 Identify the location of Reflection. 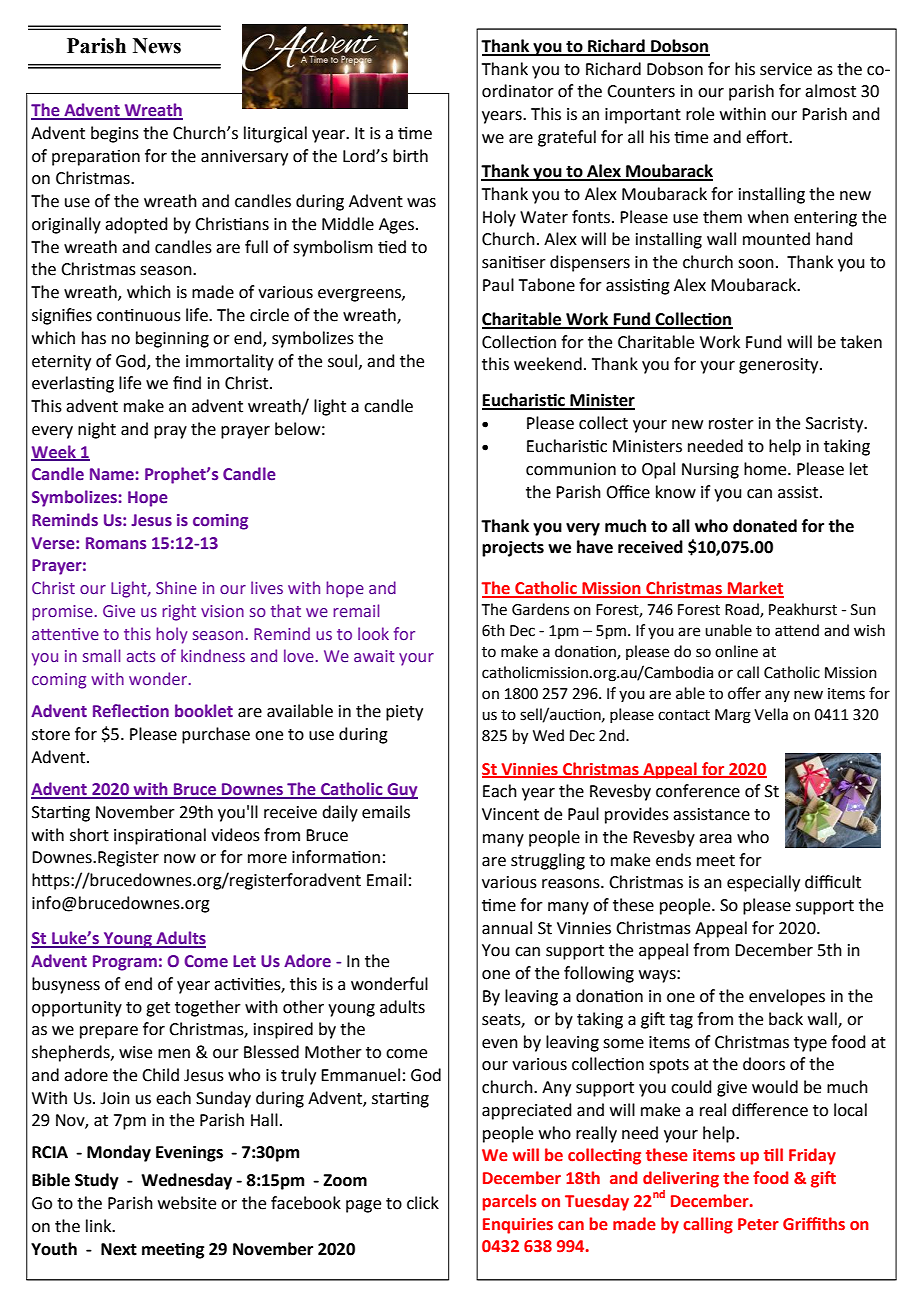
(131, 711).
